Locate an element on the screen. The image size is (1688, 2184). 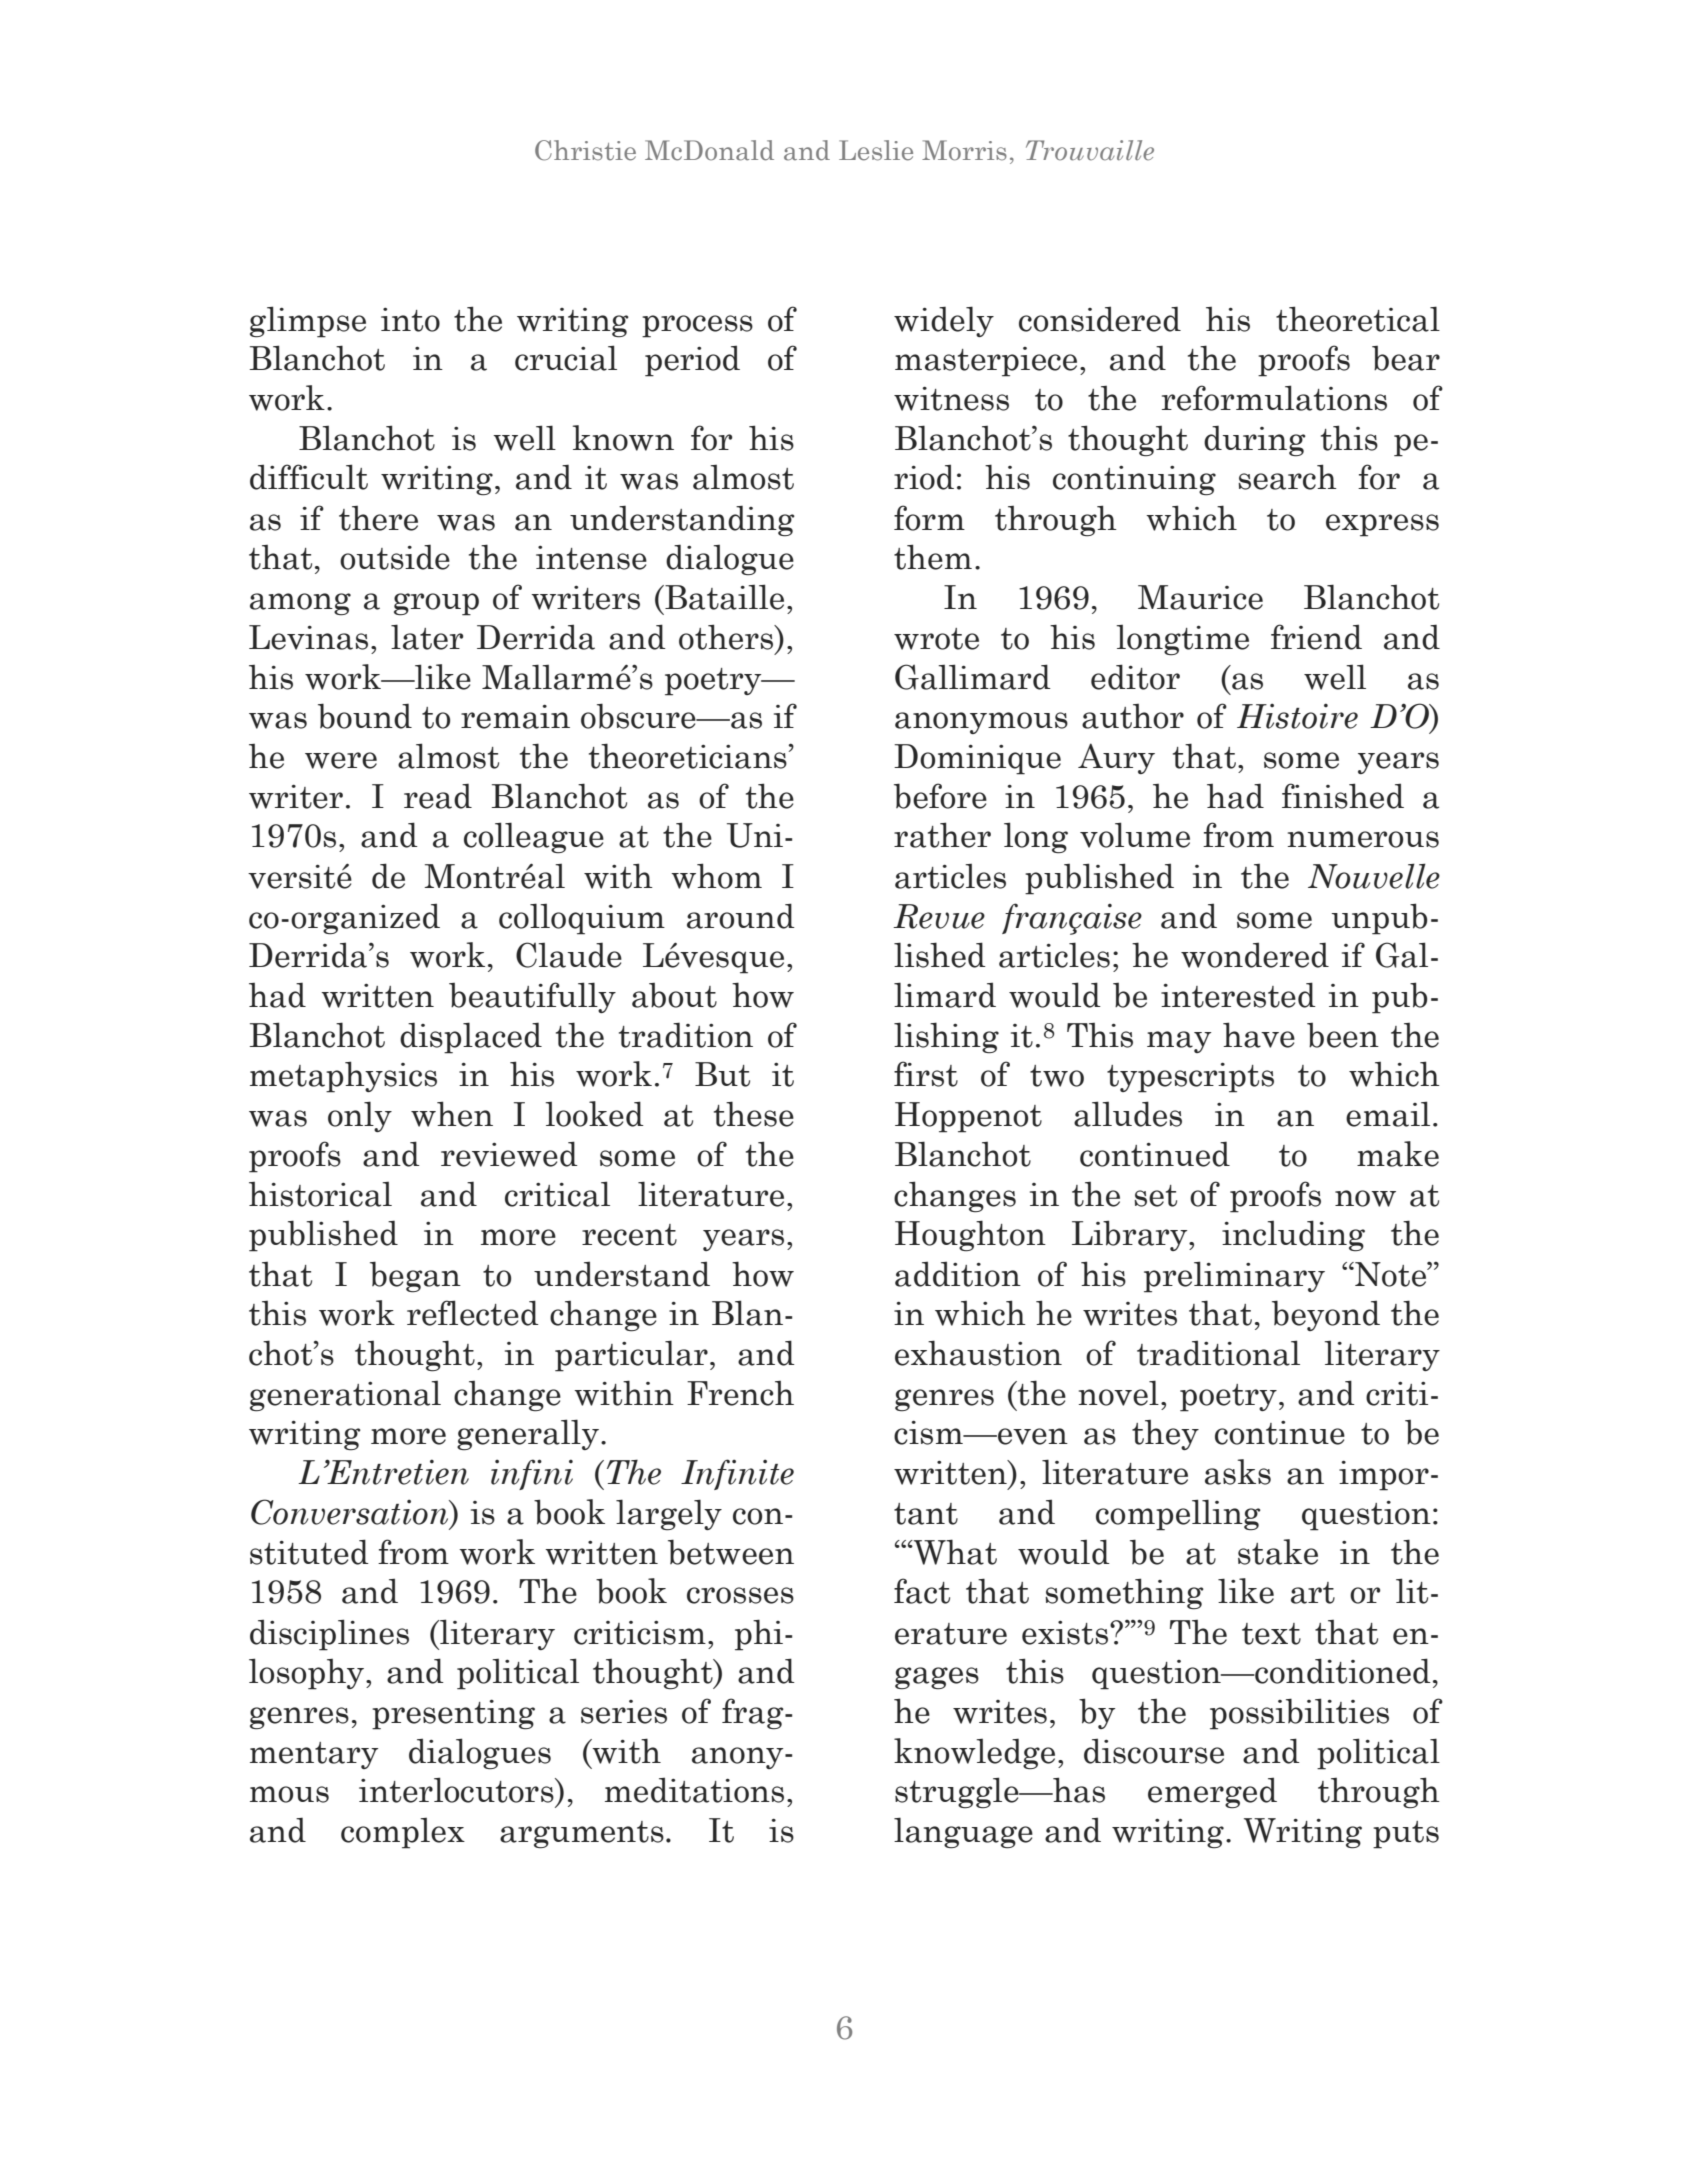
into is located at coordinates (410, 320).
